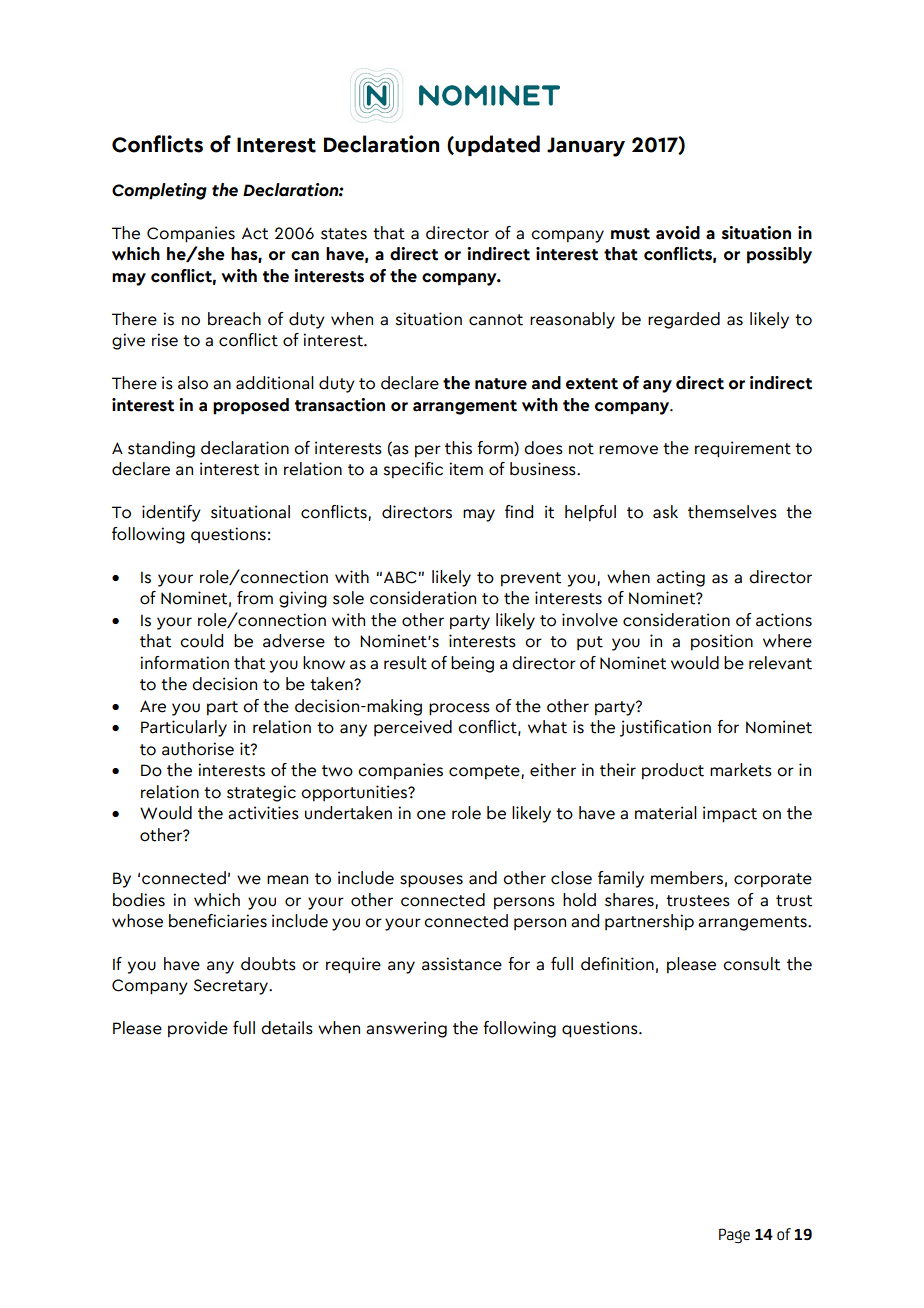  Describe the element at coordinates (201, 641) in the screenshot. I see `could` at that location.
